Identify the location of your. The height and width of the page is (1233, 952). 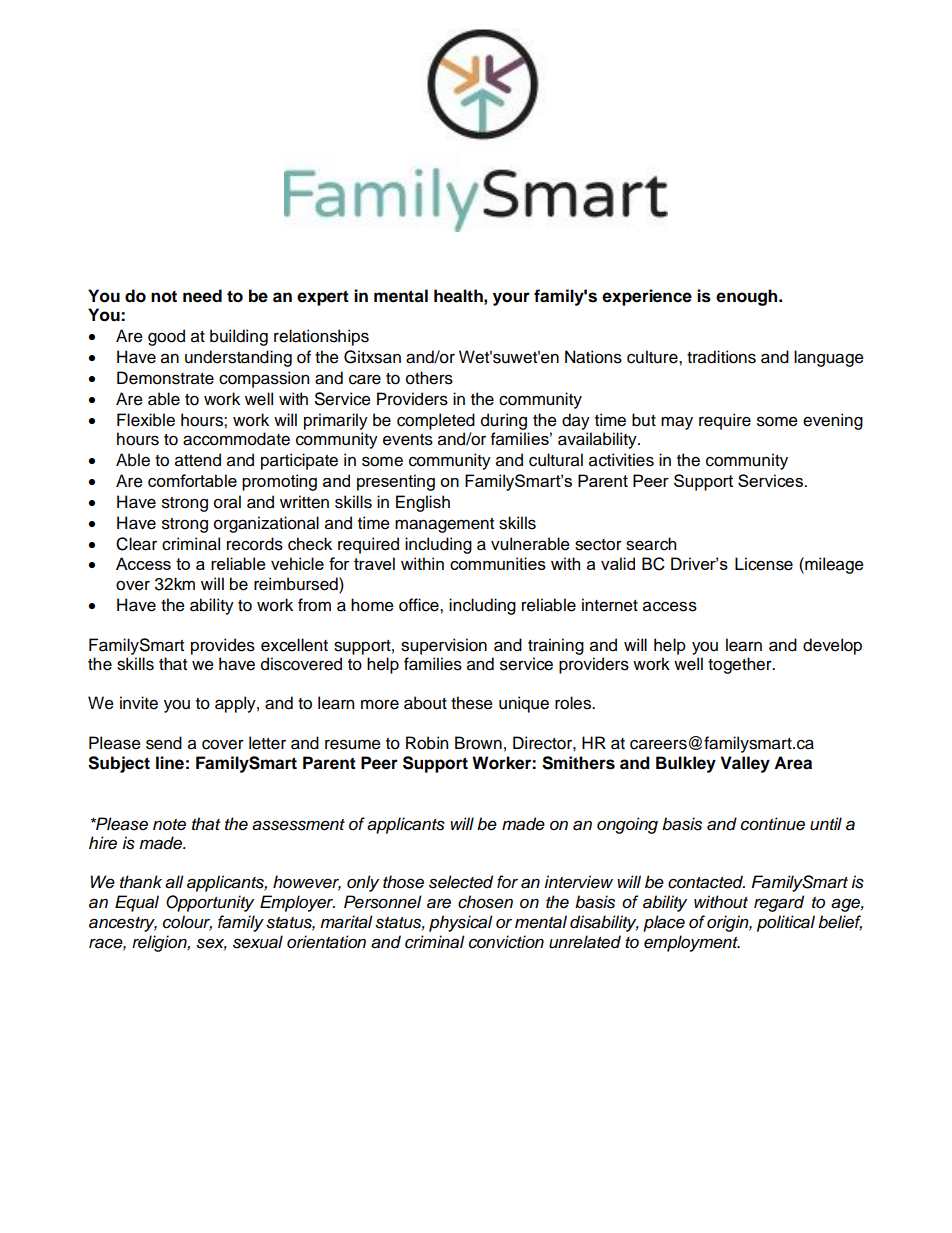
(511, 299).
